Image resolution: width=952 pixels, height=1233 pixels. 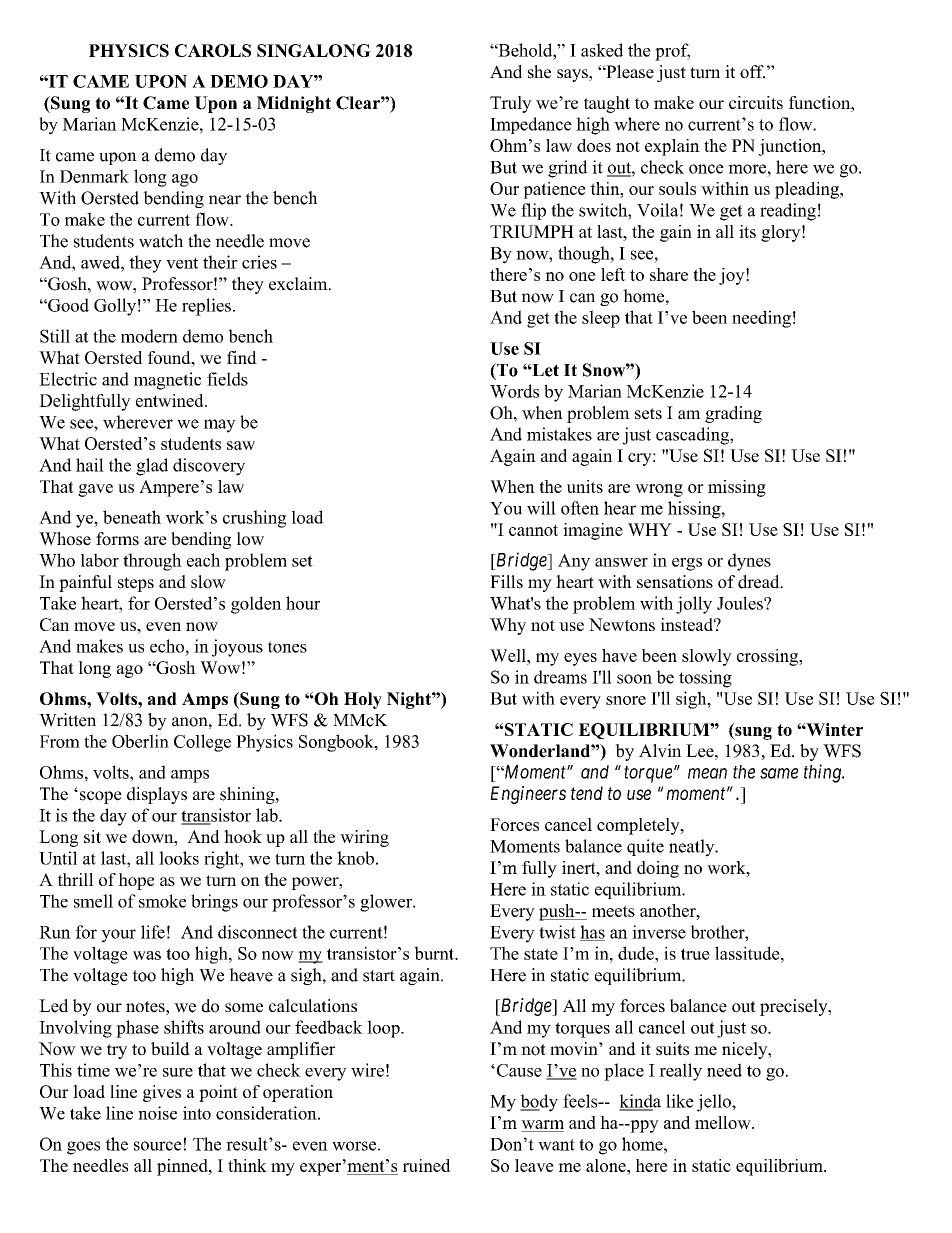 I want to click on Truly, so click(x=511, y=104).
